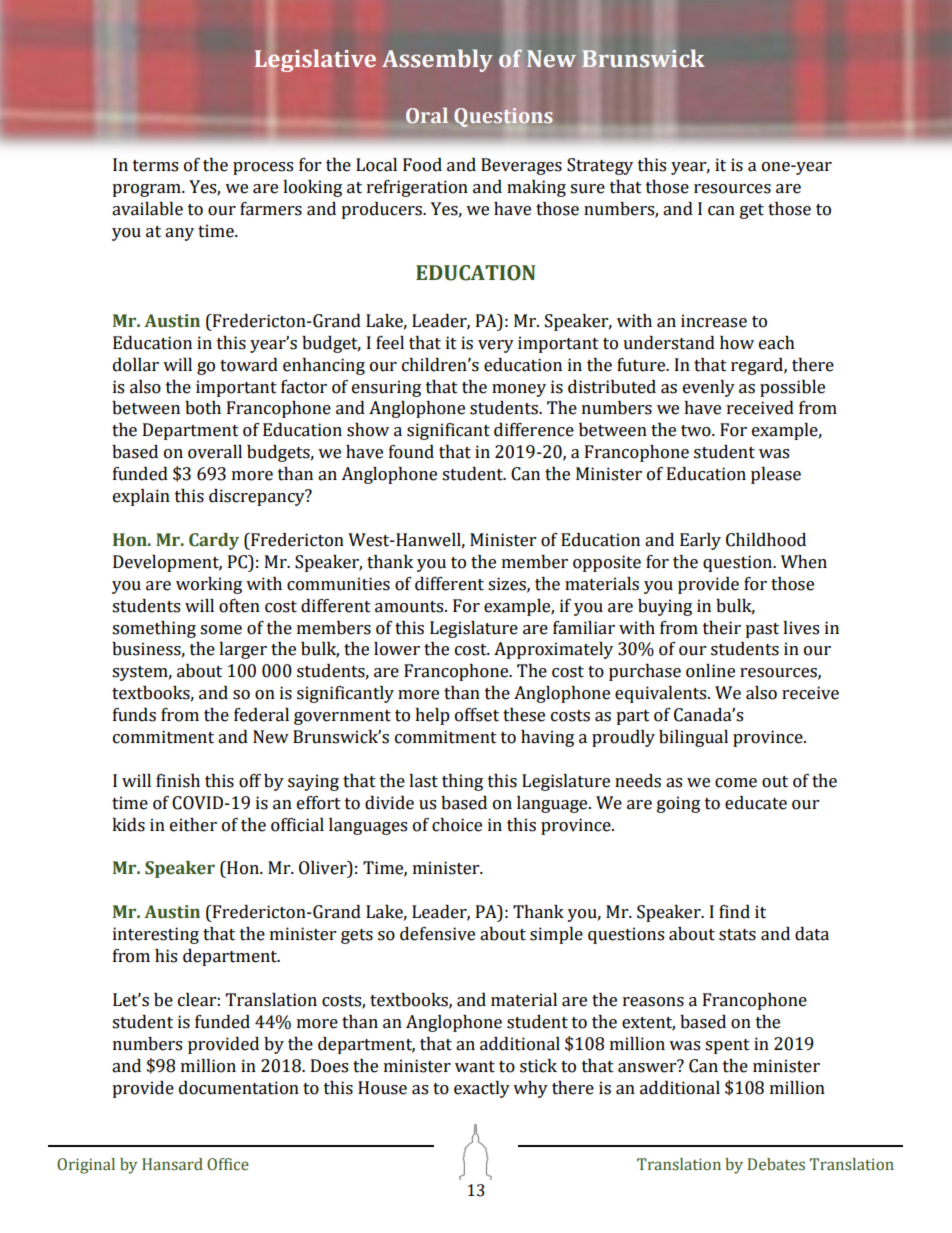  Describe the element at coordinates (178, 781) in the document. I see `finish` at that location.
